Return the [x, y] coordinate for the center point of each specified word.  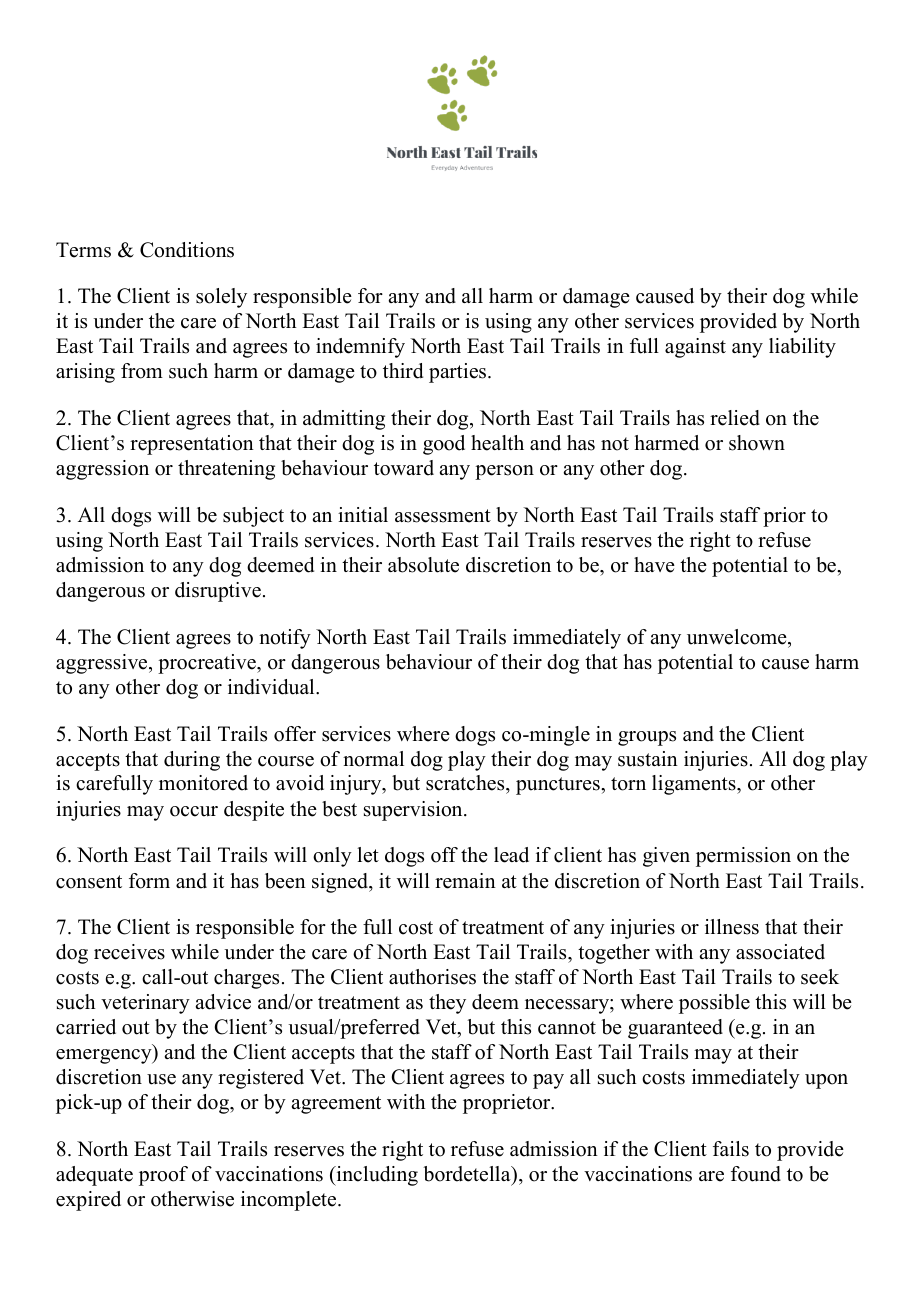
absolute [423, 565]
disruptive [218, 592]
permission [743, 857]
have [654, 565]
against [695, 348]
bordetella [468, 1174]
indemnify [360, 348]
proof [163, 1176]
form [149, 881]
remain [465, 881]
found [756, 1174]
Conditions [187, 250]
